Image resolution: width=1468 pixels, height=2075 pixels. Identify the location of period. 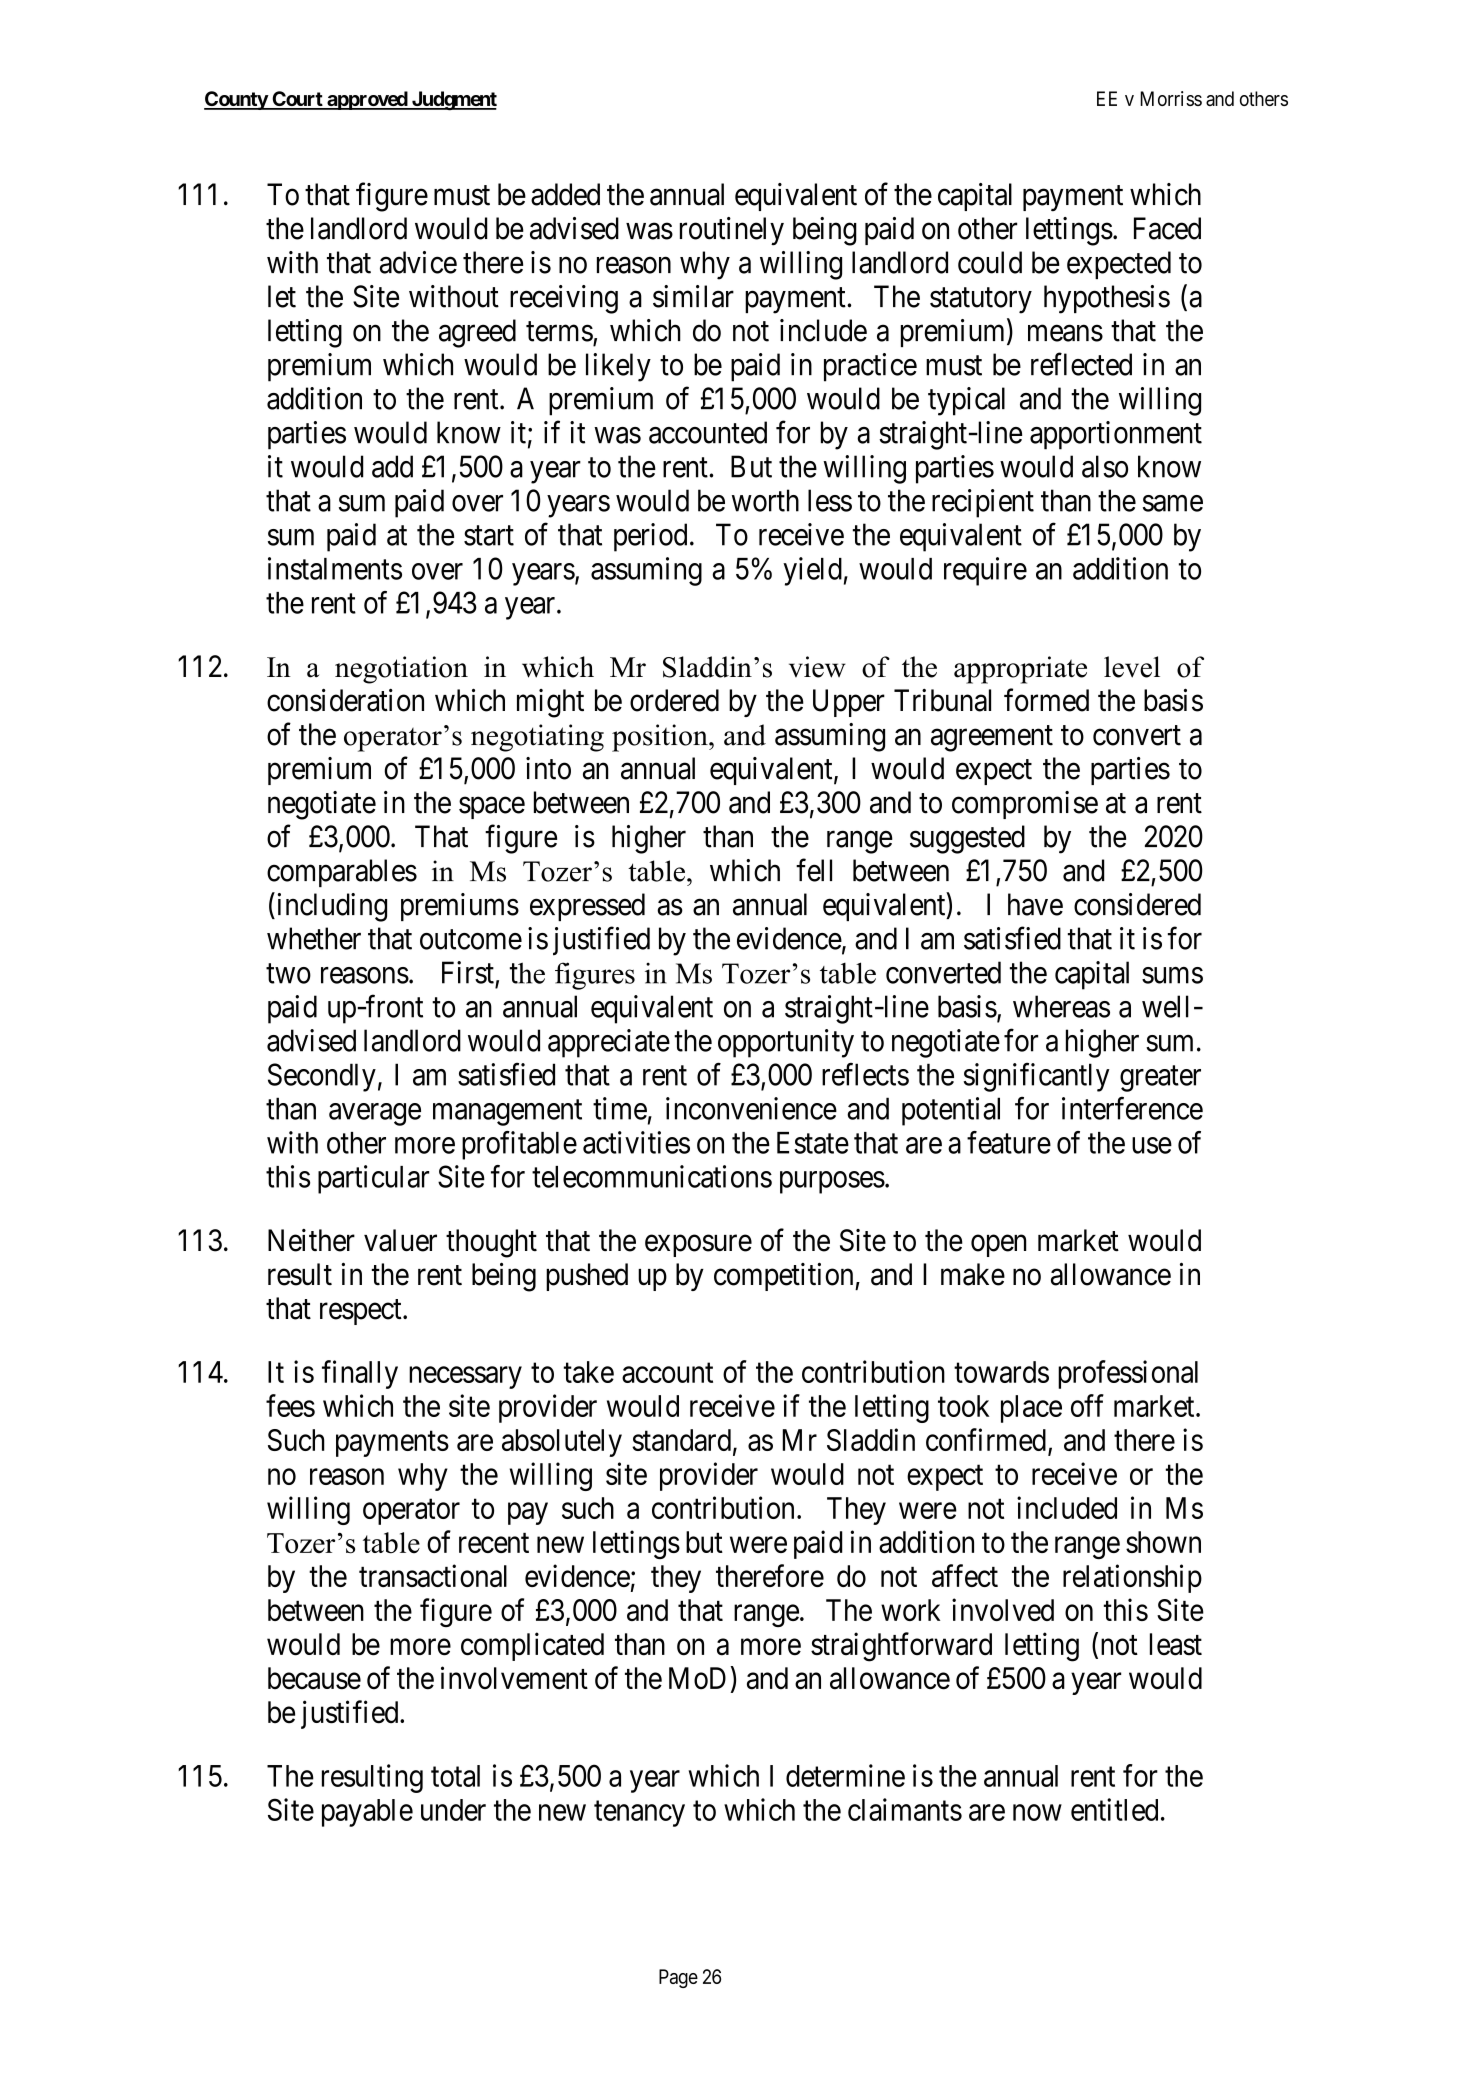
(650, 537).
